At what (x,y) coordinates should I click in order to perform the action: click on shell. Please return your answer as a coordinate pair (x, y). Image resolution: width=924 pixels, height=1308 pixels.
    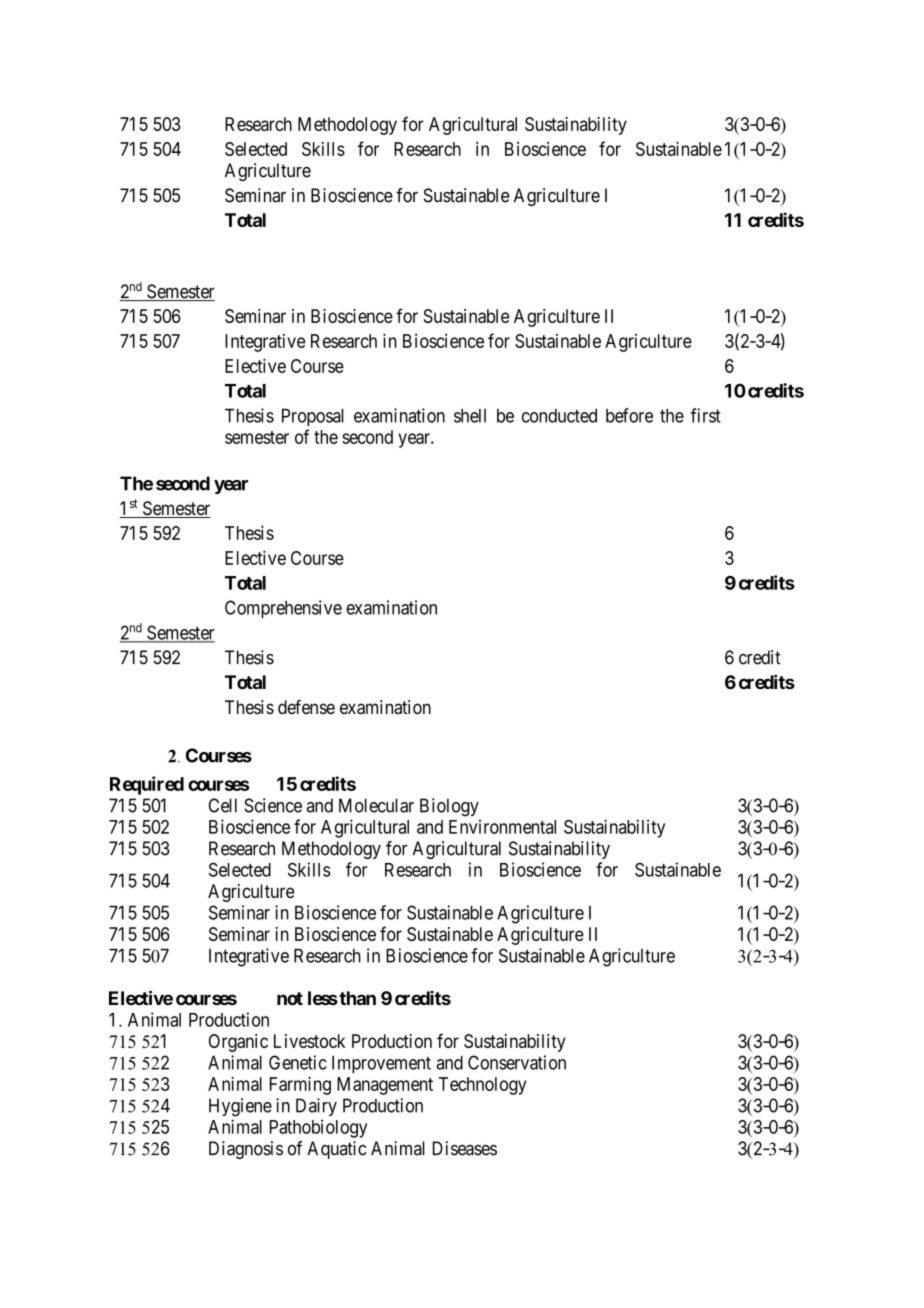
    Looking at the image, I should click on (470, 416).
